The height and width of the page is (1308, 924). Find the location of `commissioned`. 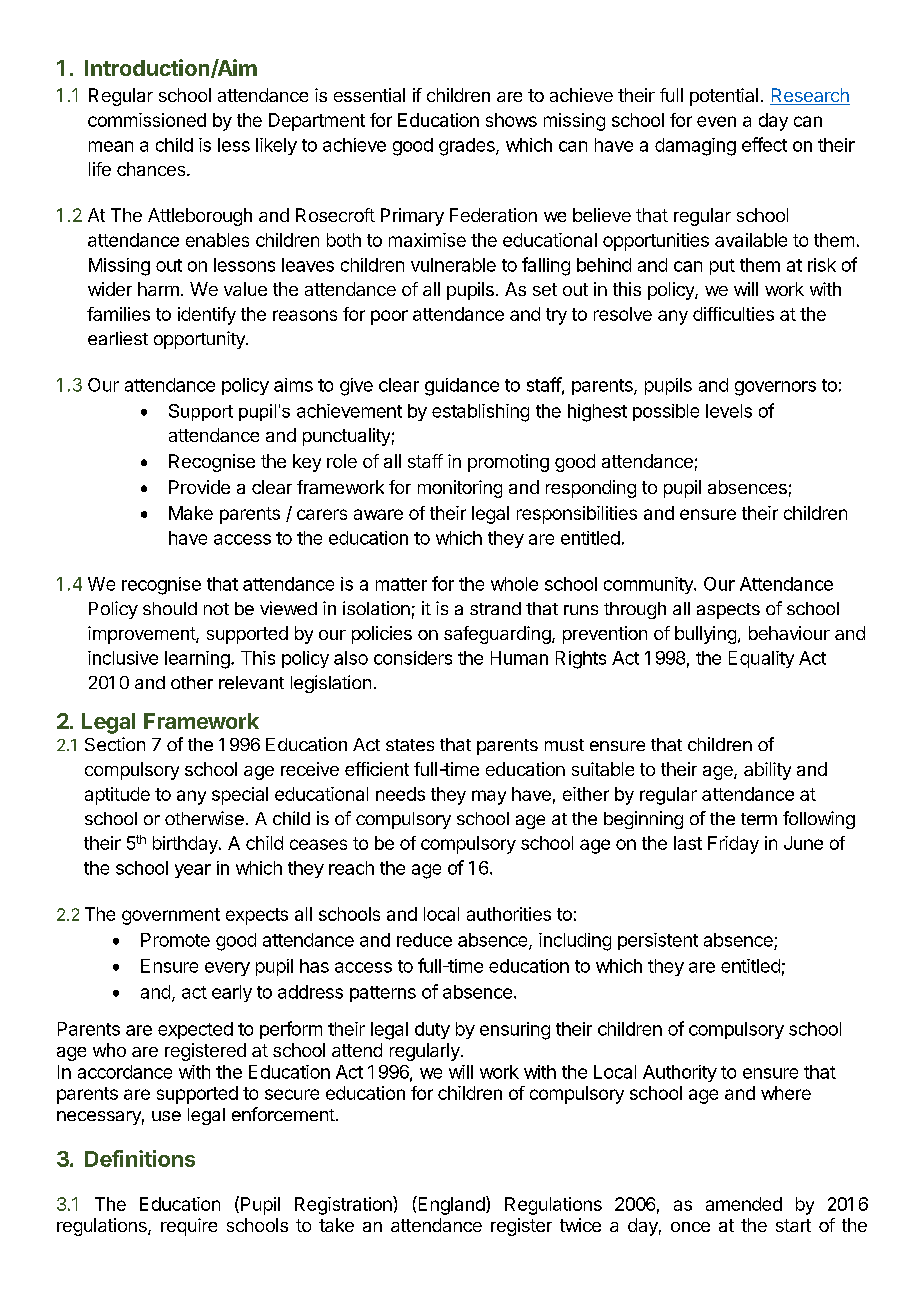

commissioned is located at coordinates (147, 120).
